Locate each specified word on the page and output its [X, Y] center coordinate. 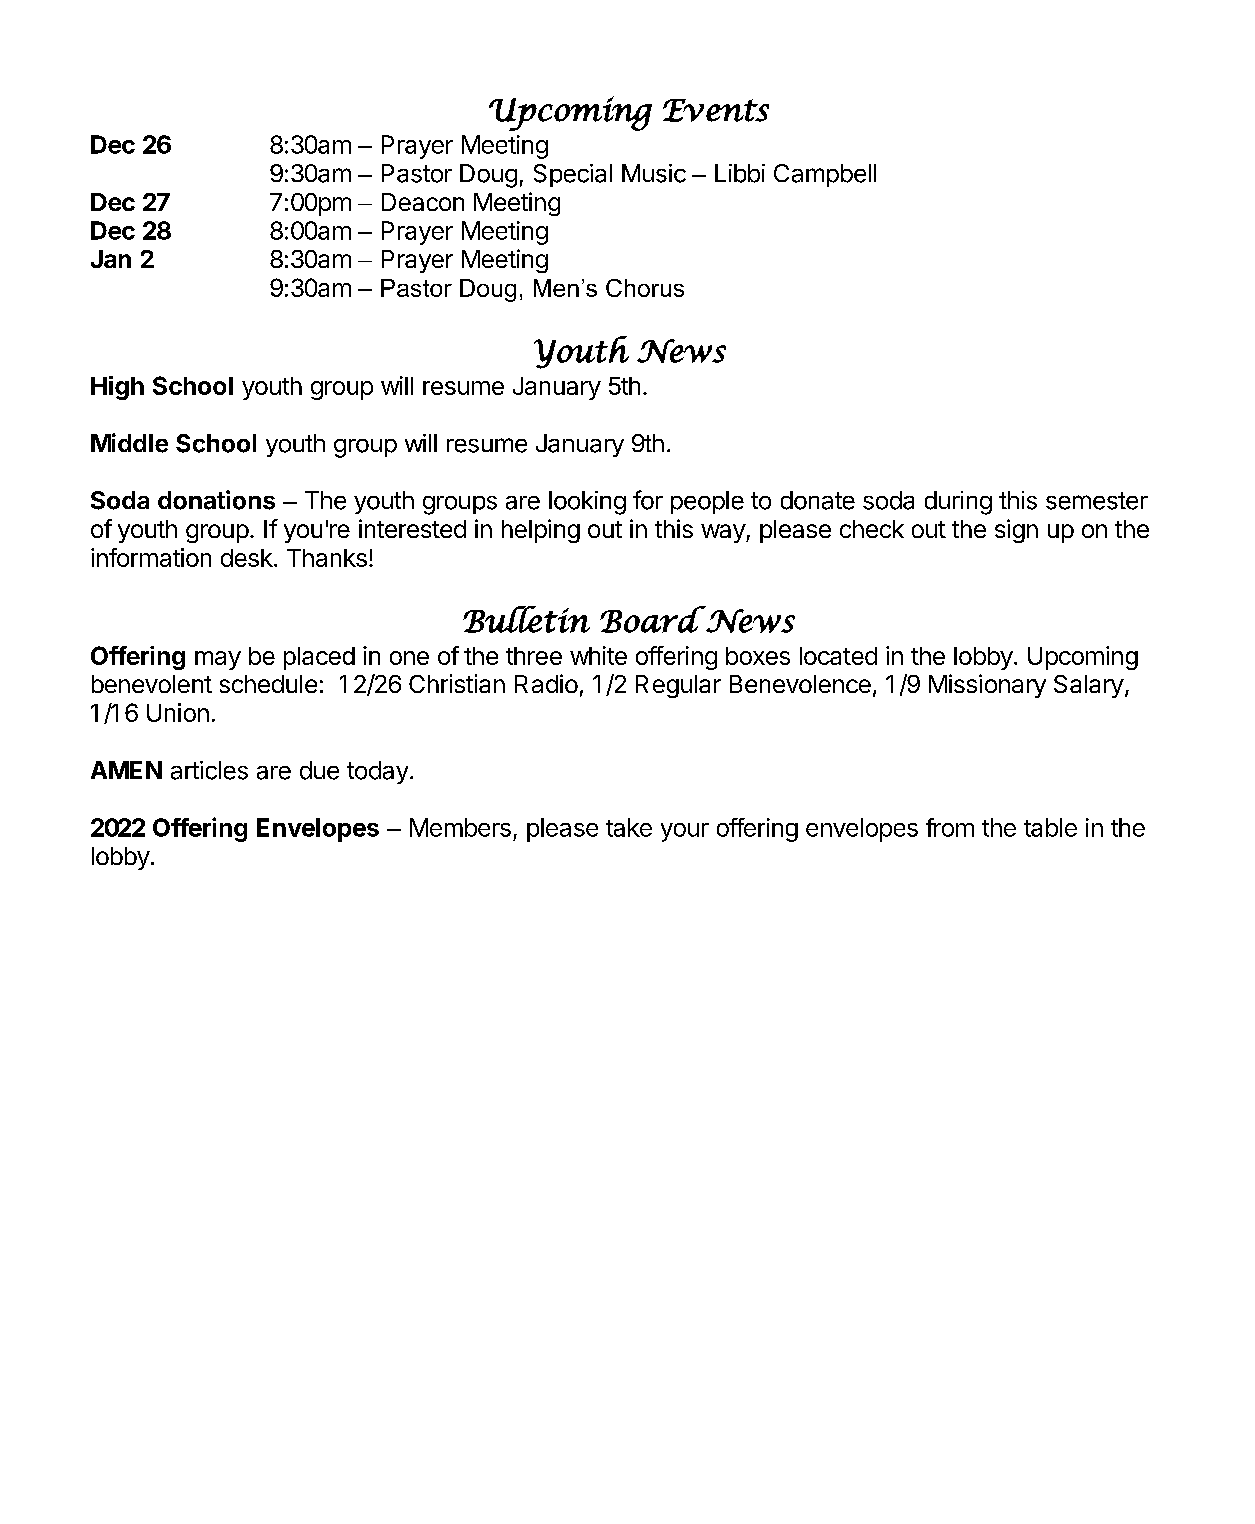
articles [209, 770]
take [629, 827]
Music [654, 173]
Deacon [423, 202]
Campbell [825, 175]
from [950, 827]
